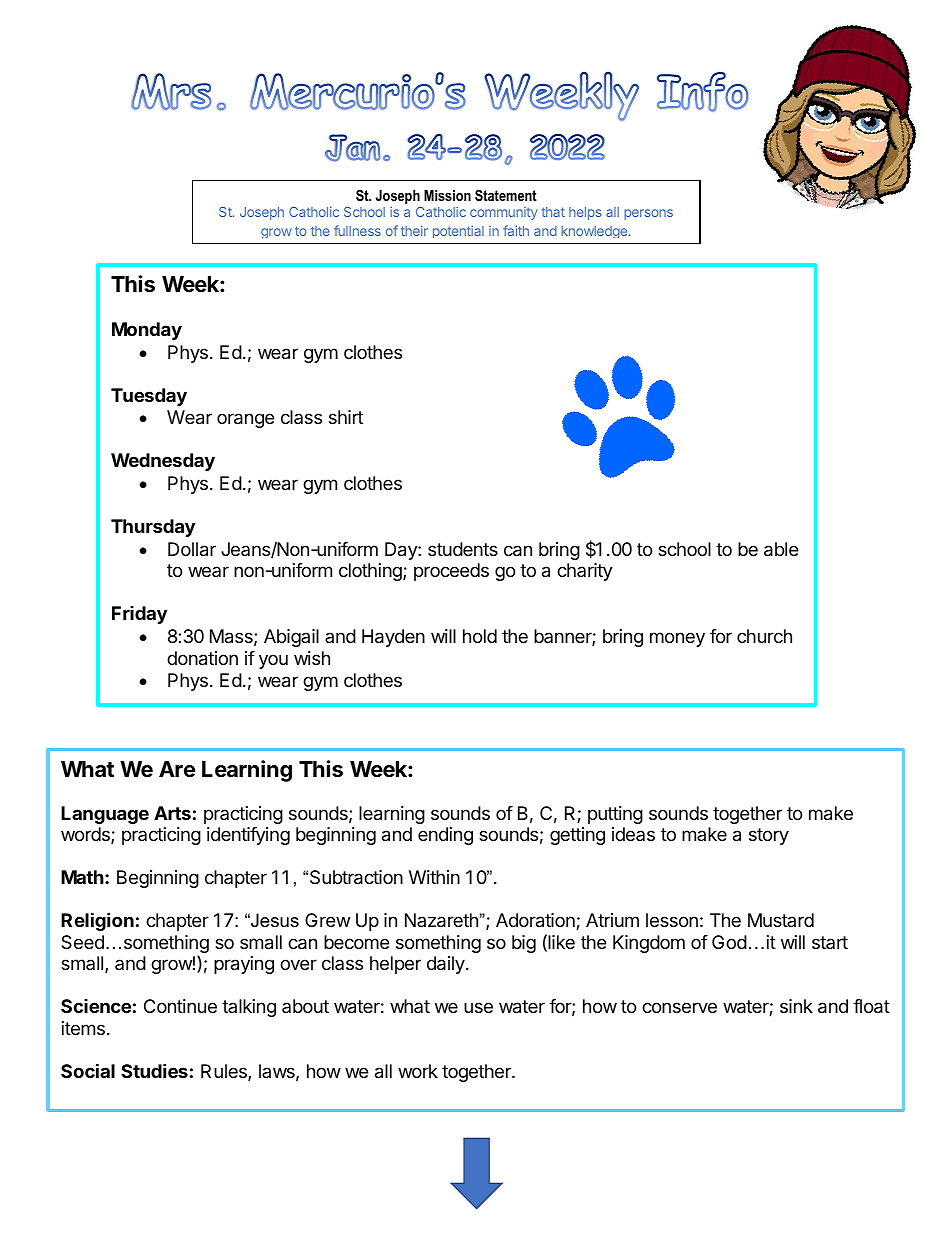  What do you see at coordinates (781, 549) in the document?
I see `able` at bounding box center [781, 549].
